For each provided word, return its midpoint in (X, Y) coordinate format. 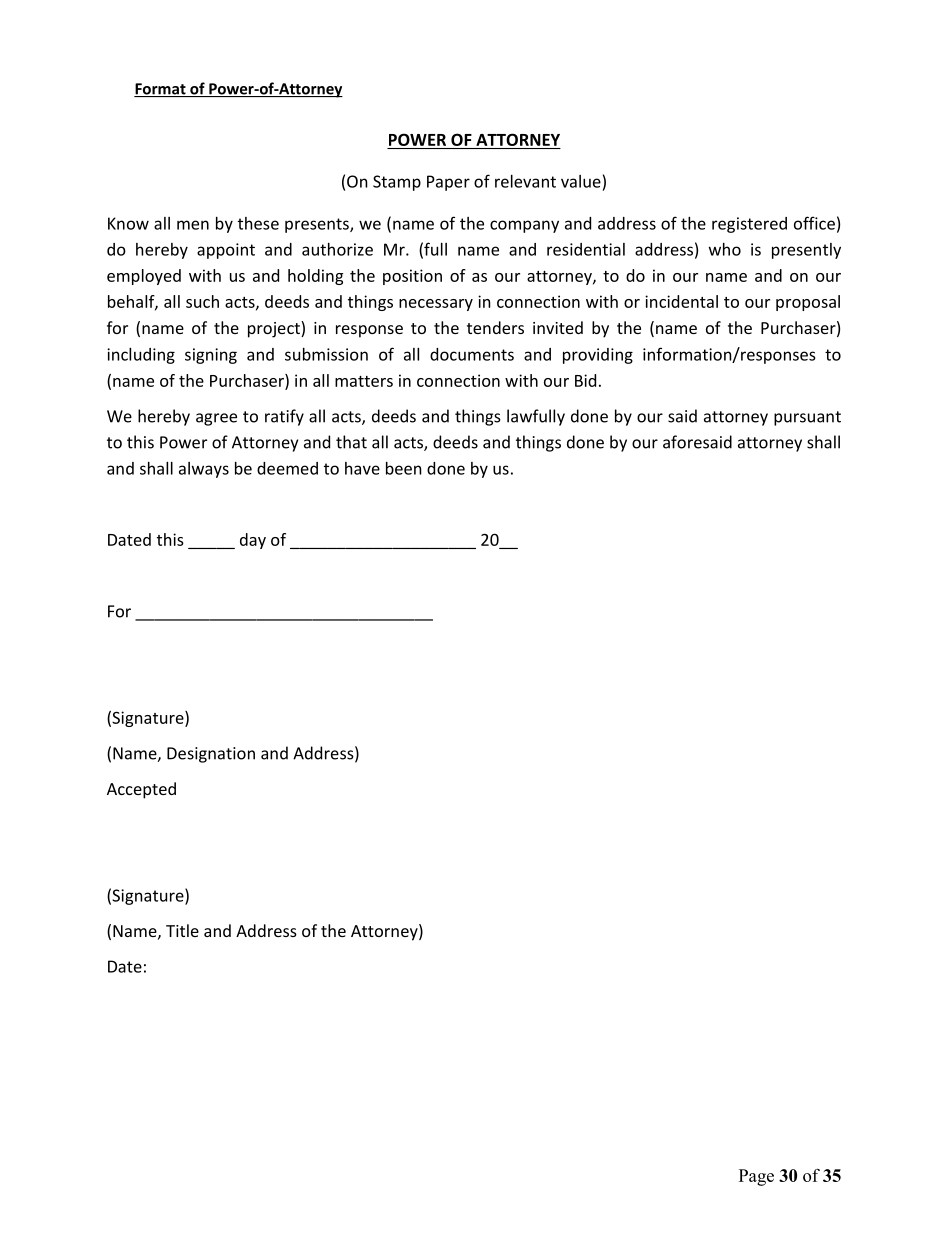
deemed (287, 468)
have (362, 468)
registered (749, 225)
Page (756, 1177)
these (258, 223)
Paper (448, 183)
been (404, 468)
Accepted (141, 790)
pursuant (807, 418)
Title (182, 930)
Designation (211, 755)
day (253, 541)
